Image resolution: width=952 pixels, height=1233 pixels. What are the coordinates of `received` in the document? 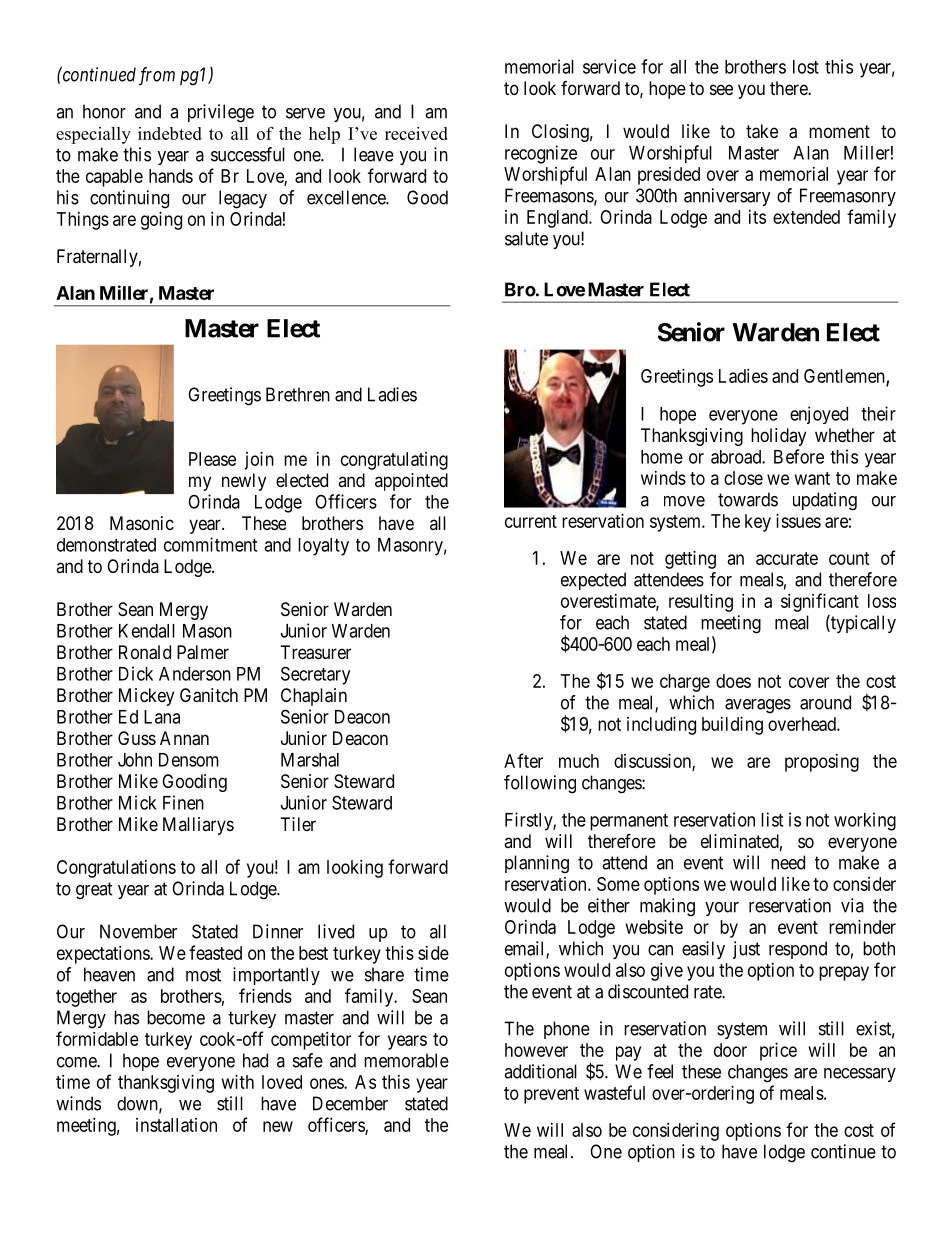 It's located at (416, 133).
